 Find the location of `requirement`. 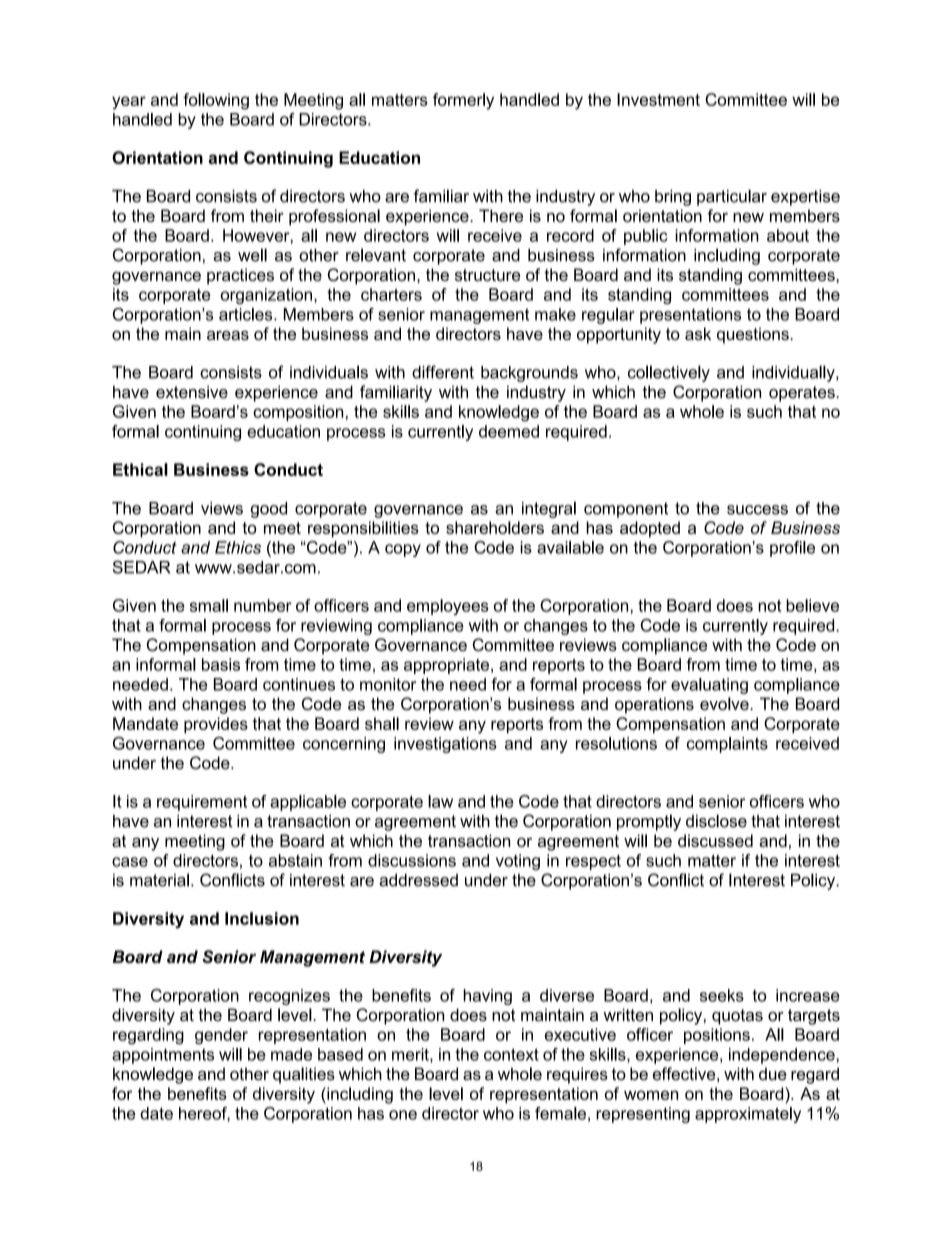

requirement is located at coordinates (202, 803).
